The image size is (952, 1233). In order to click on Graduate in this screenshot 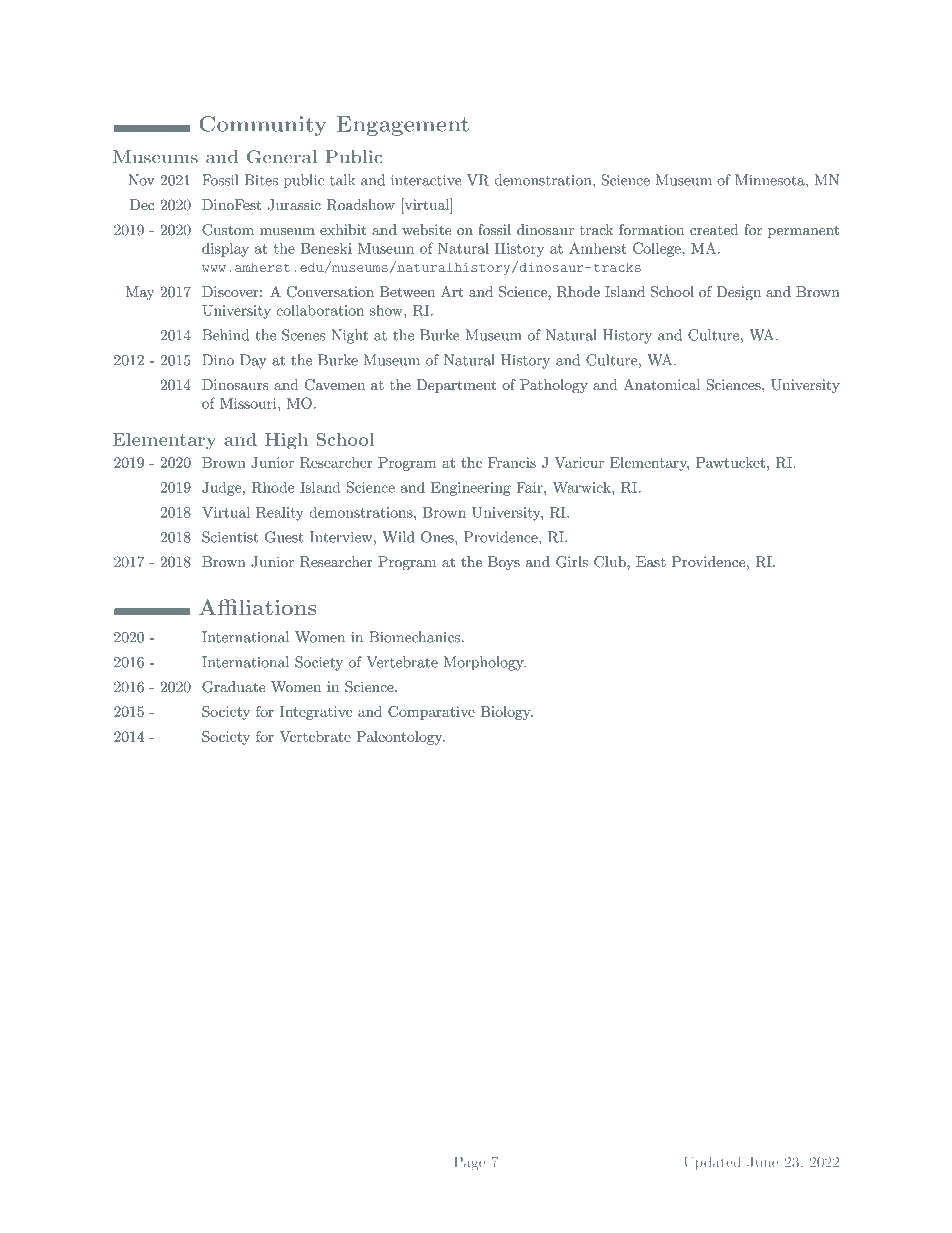, I will do `click(233, 687)`.
